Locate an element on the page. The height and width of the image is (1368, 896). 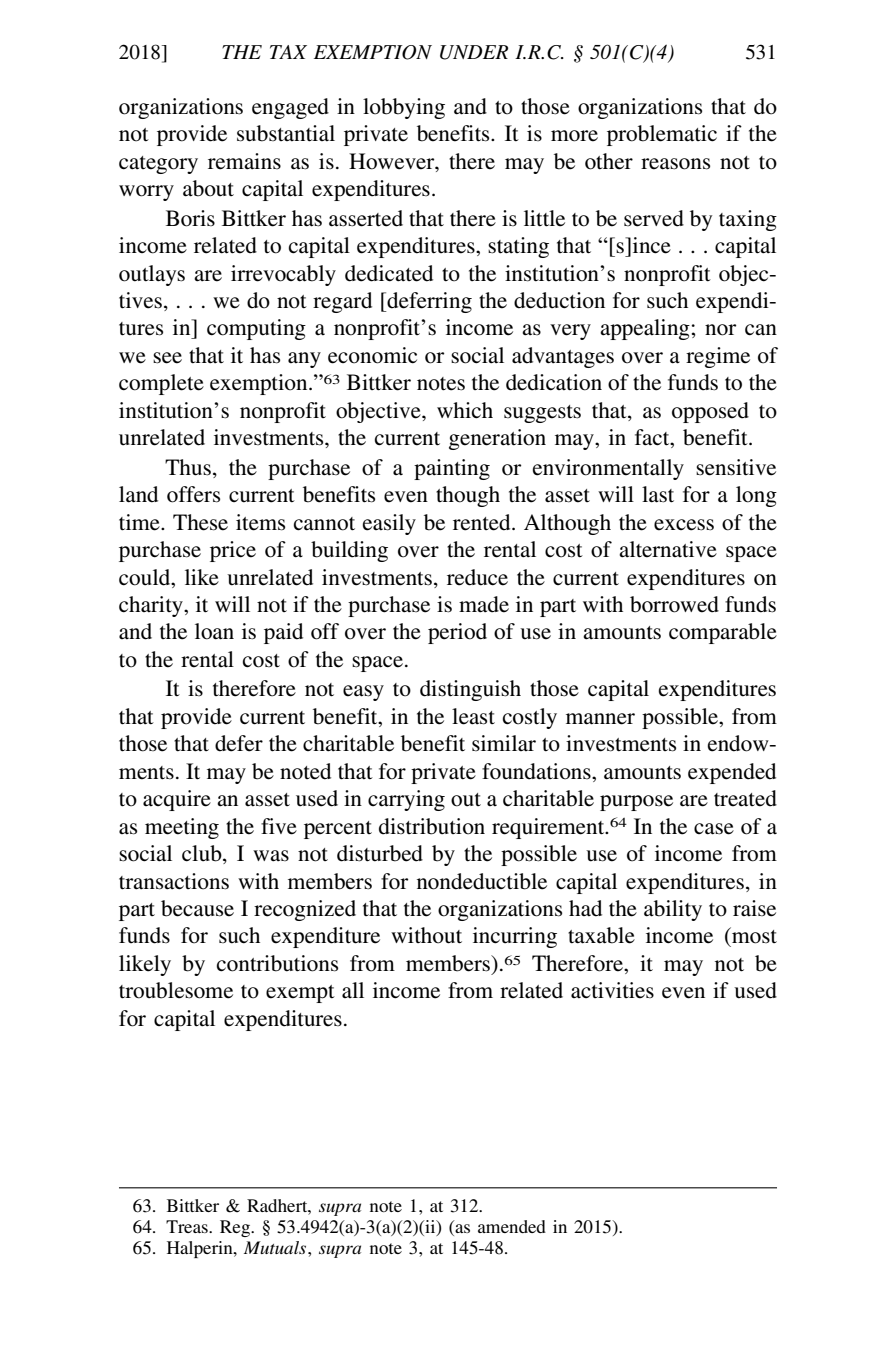
UNDER is located at coordinates (474, 52).
